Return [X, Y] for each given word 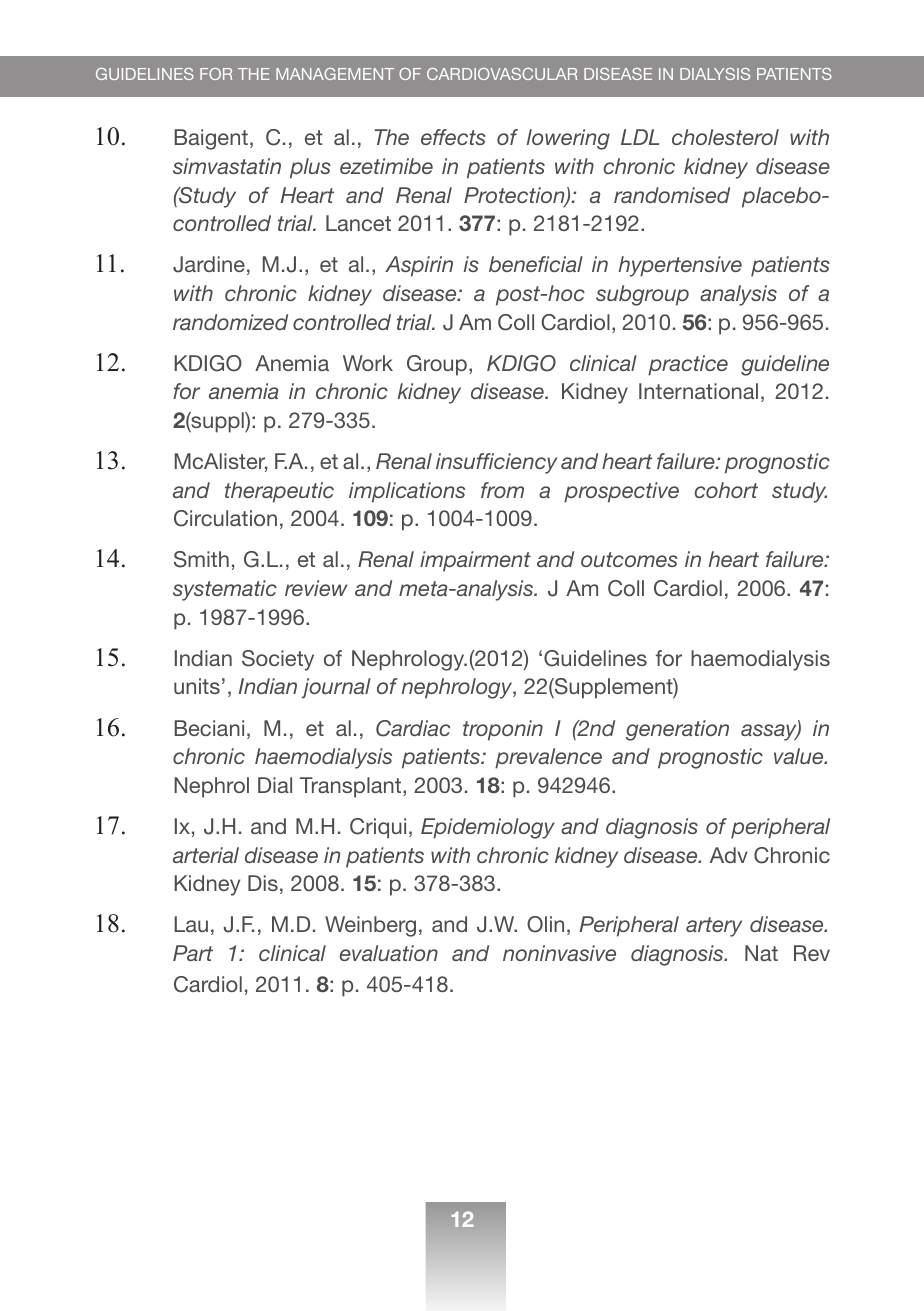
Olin [545, 924]
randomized [230, 322]
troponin [503, 730]
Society [278, 660]
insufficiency [496, 463]
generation [677, 730]
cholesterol [725, 137]
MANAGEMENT [335, 74]
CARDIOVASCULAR [502, 74]
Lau [191, 924]
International [698, 391]
